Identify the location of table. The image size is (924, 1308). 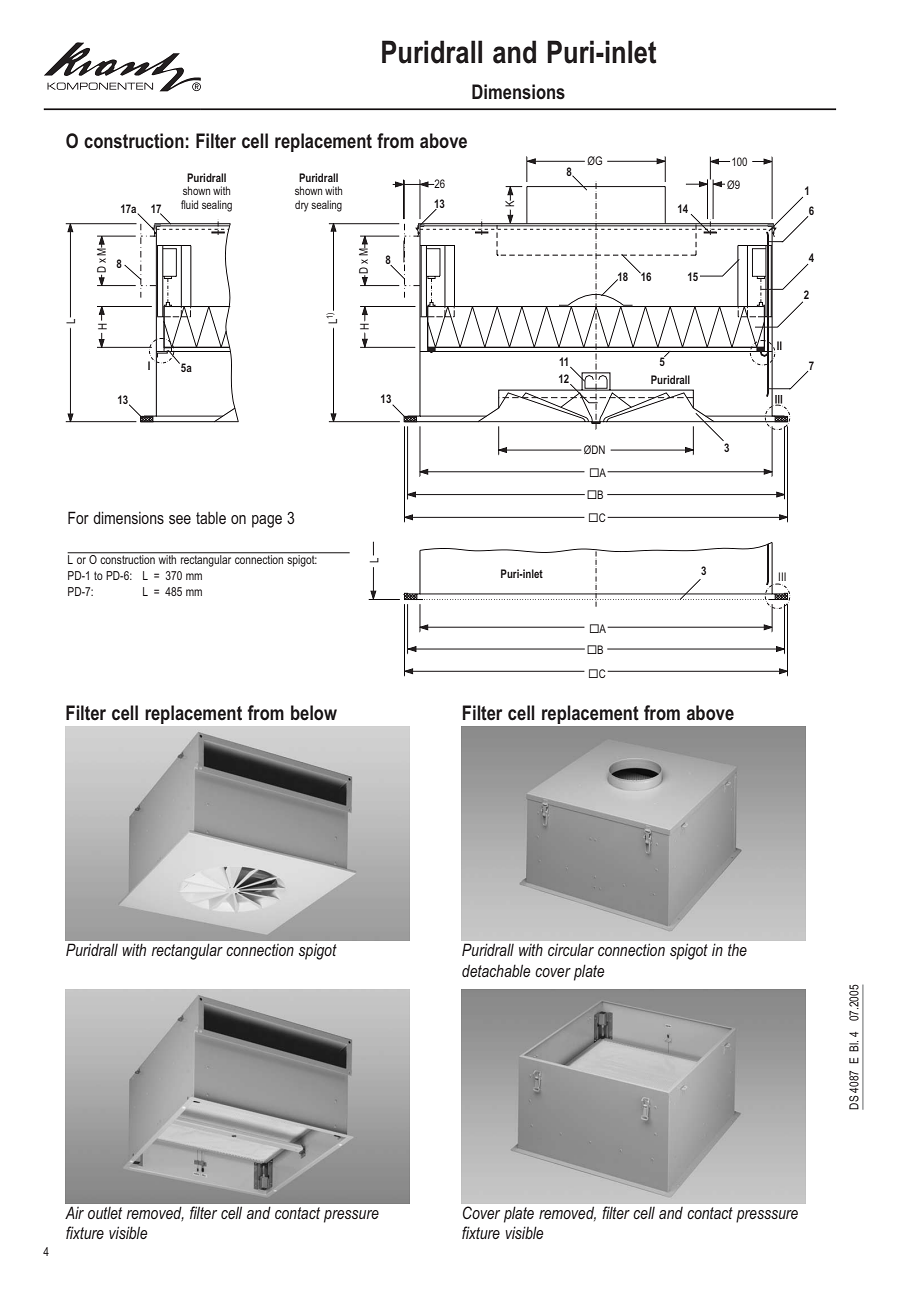
(211, 518).
